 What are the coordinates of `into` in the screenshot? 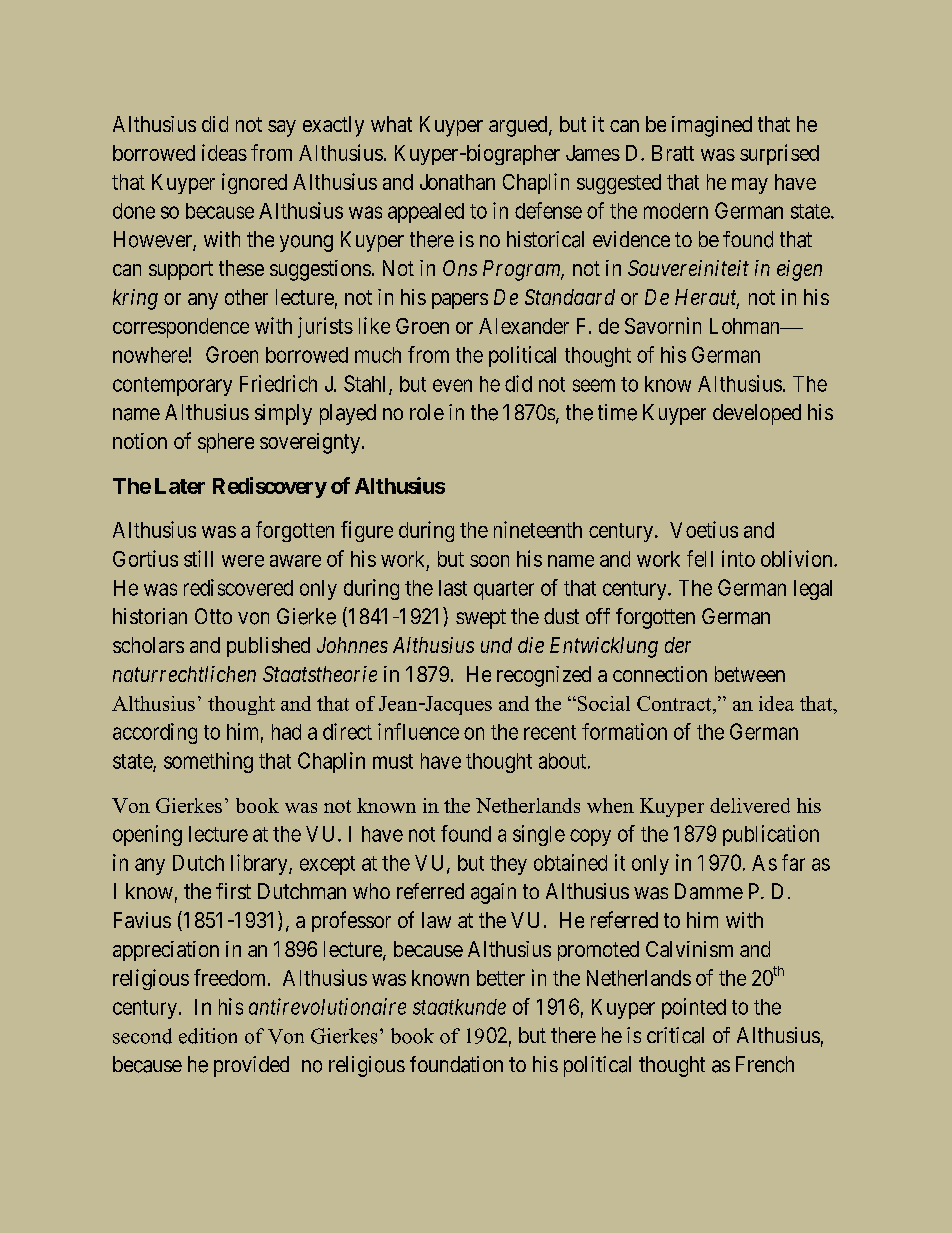 It's located at (738, 558).
